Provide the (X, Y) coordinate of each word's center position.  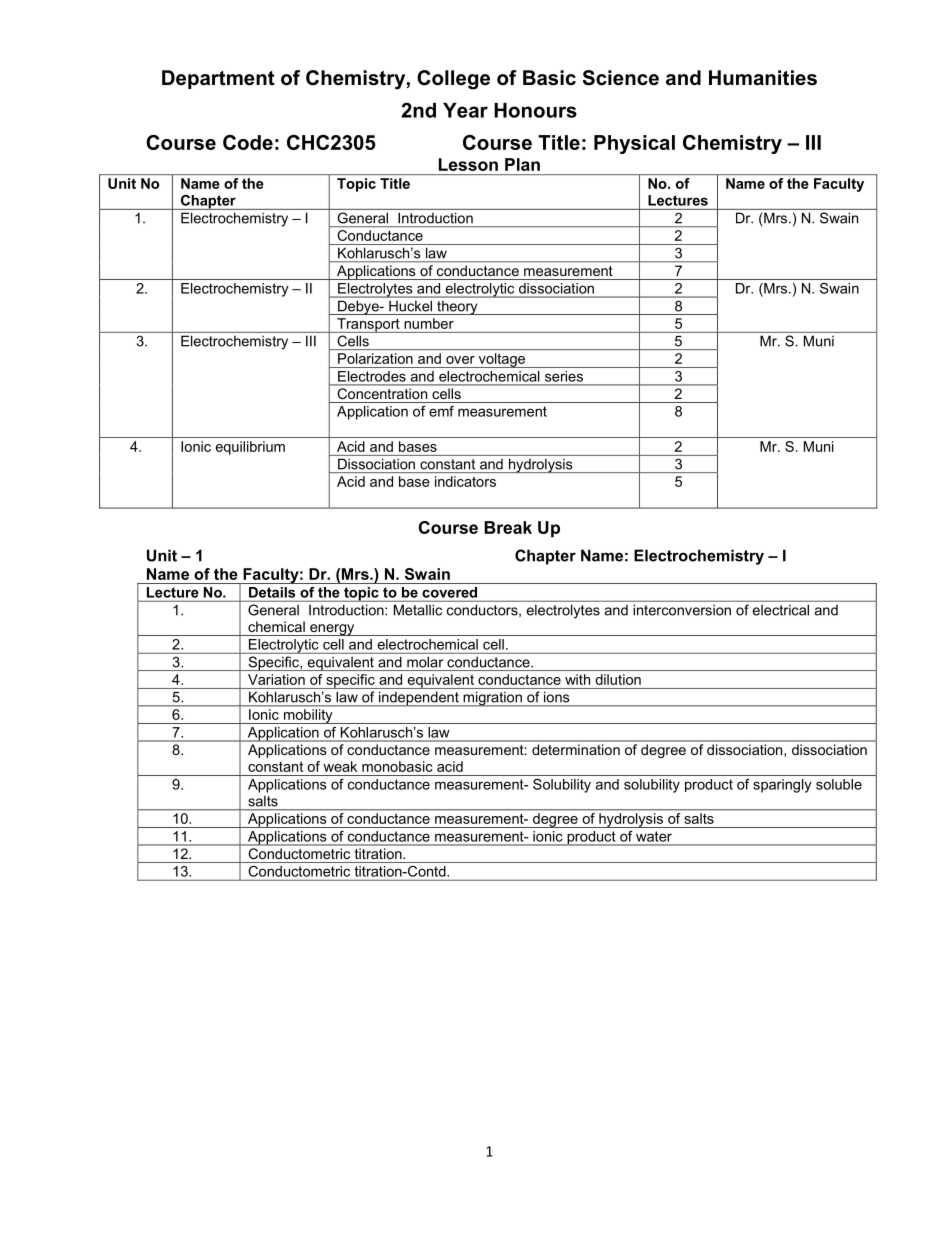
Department (218, 79)
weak (340, 766)
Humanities (763, 78)
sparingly (782, 786)
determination (576, 749)
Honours (535, 110)
